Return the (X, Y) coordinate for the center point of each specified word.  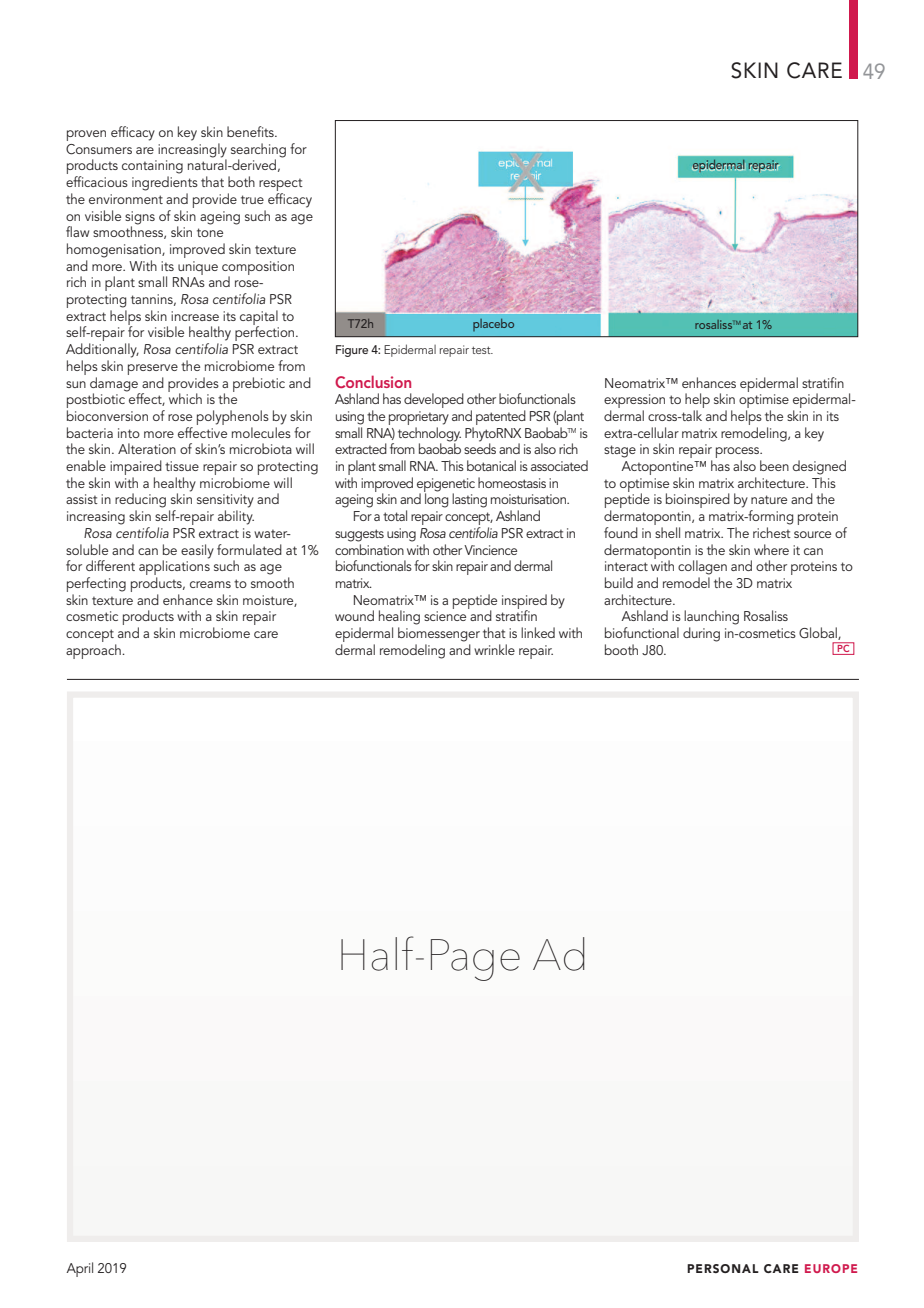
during (701, 634)
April (79, 1269)
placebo (493, 325)
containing (152, 167)
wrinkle (494, 649)
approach (94, 651)
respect (281, 186)
